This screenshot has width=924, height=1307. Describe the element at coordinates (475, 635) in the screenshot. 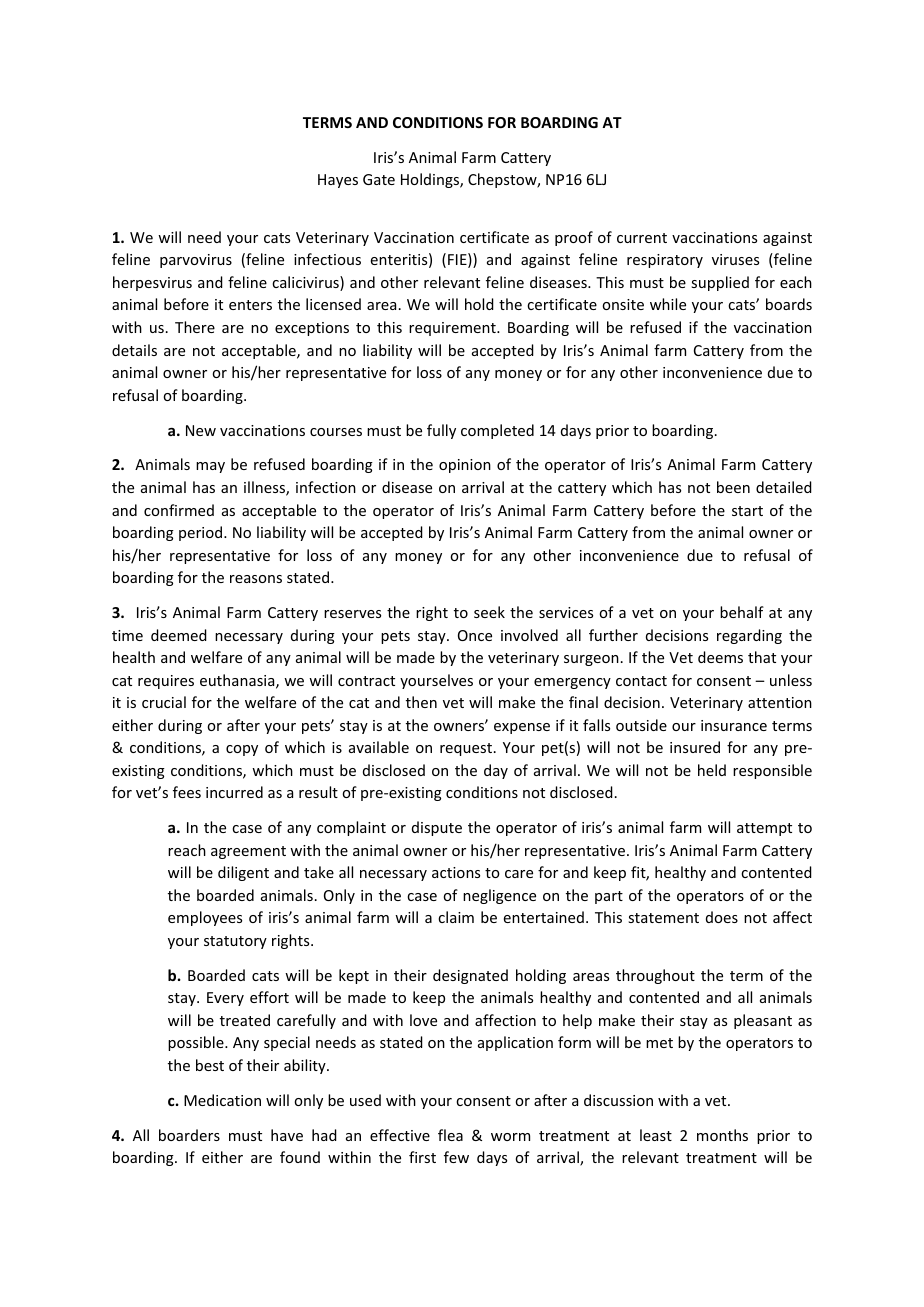

I see `Once` at that location.
